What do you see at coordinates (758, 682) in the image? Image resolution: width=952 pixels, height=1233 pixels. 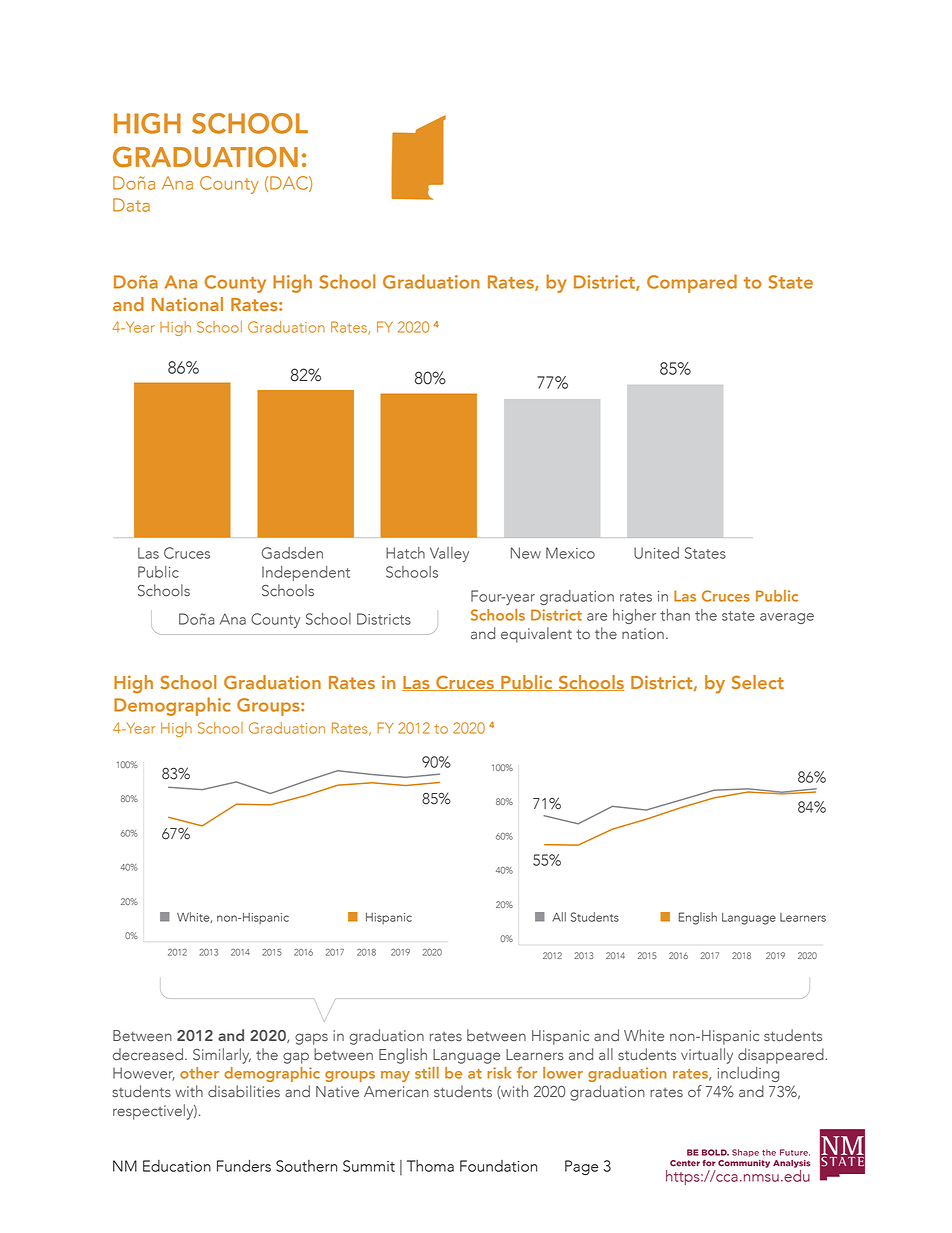 I see `Select` at bounding box center [758, 682].
